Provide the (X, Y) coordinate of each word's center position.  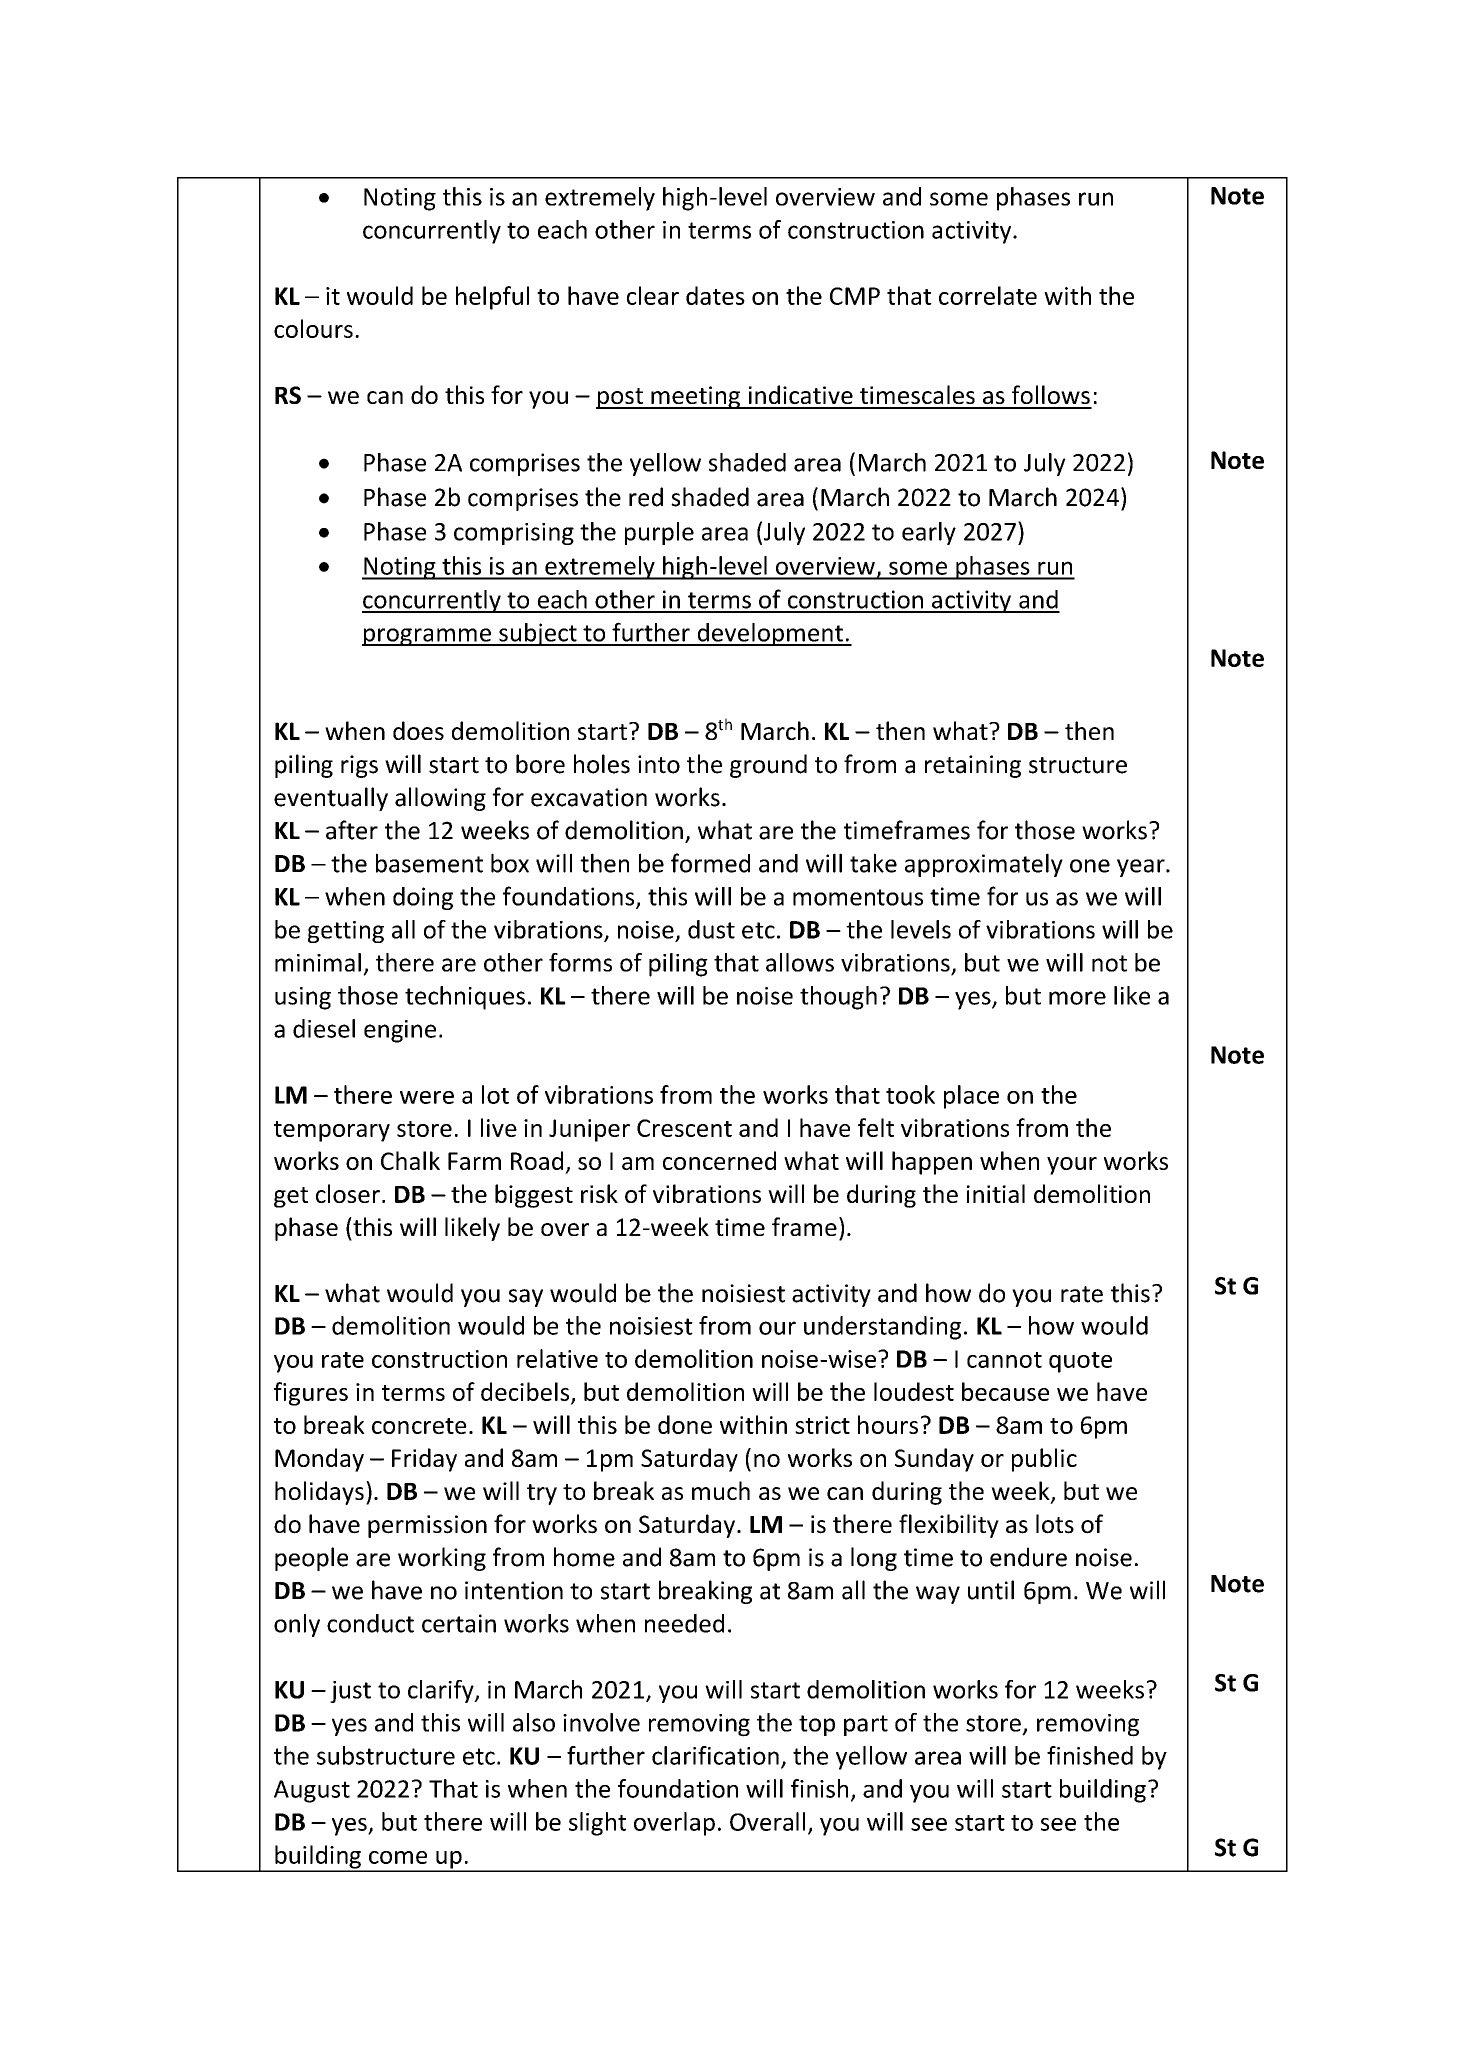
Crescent (684, 1128)
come (398, 1857)
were (427, 1097)
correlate (988, 295)
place (971, 1097)
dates (715, 295)
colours (313, 328)
